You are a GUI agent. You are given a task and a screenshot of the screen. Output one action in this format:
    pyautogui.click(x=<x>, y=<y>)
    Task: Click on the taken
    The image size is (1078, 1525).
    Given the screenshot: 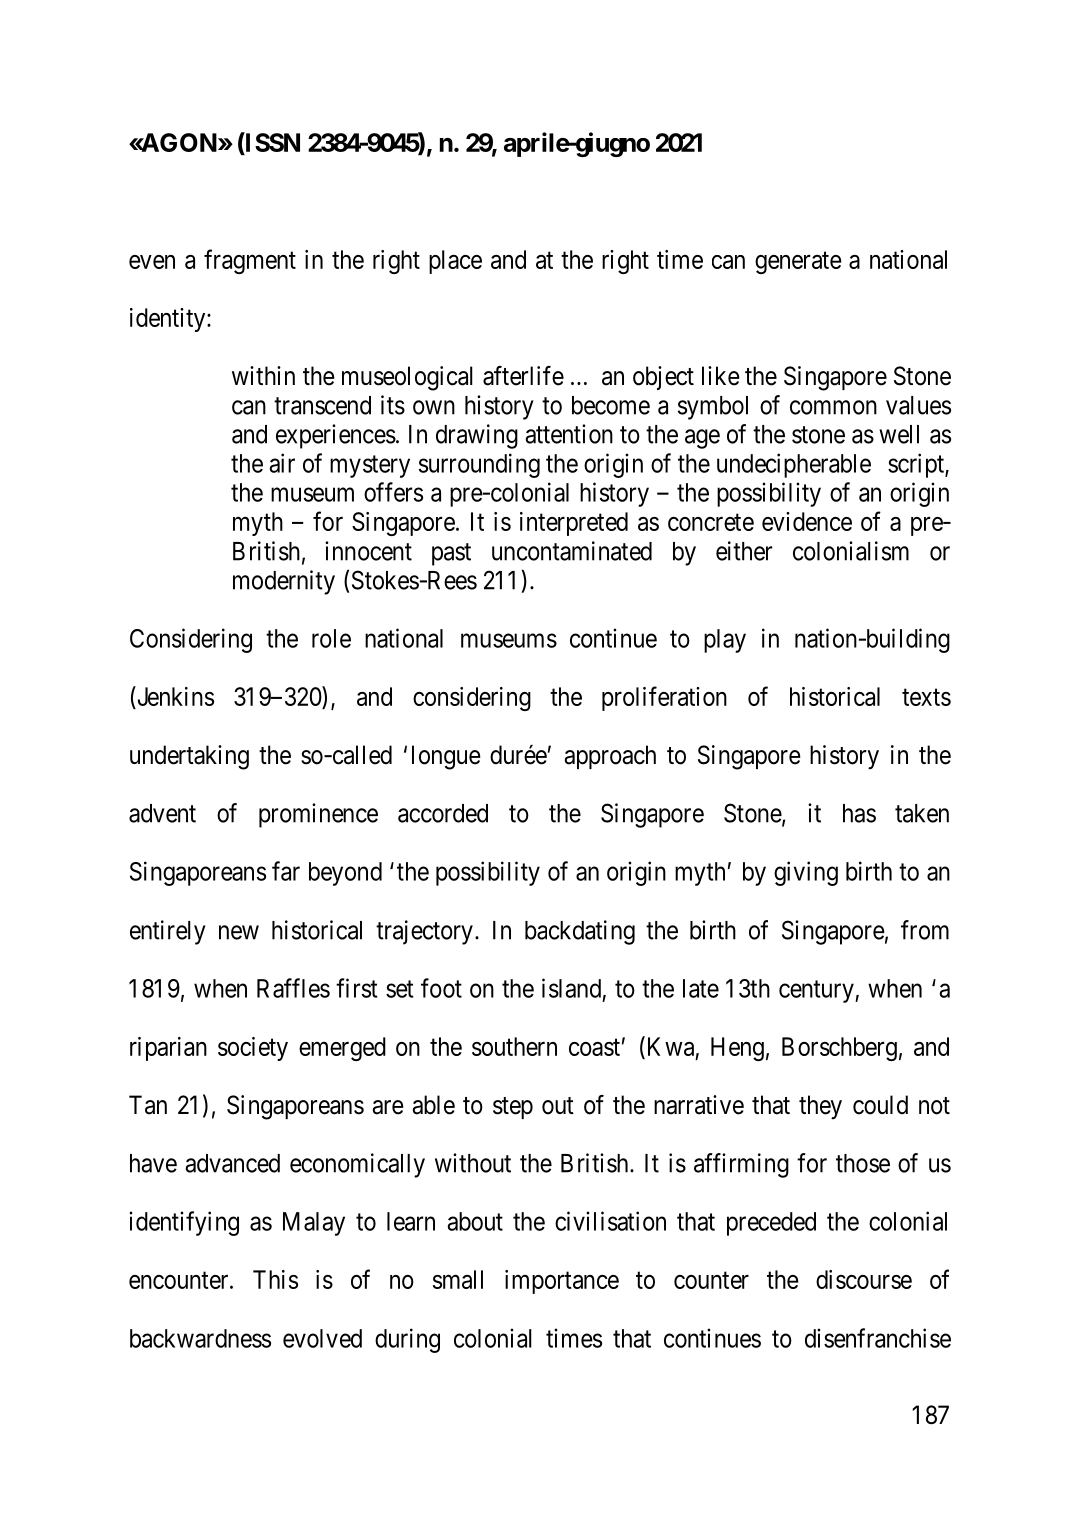 What is the action you would take?
    pyautogui.click(x=922, y=813)
